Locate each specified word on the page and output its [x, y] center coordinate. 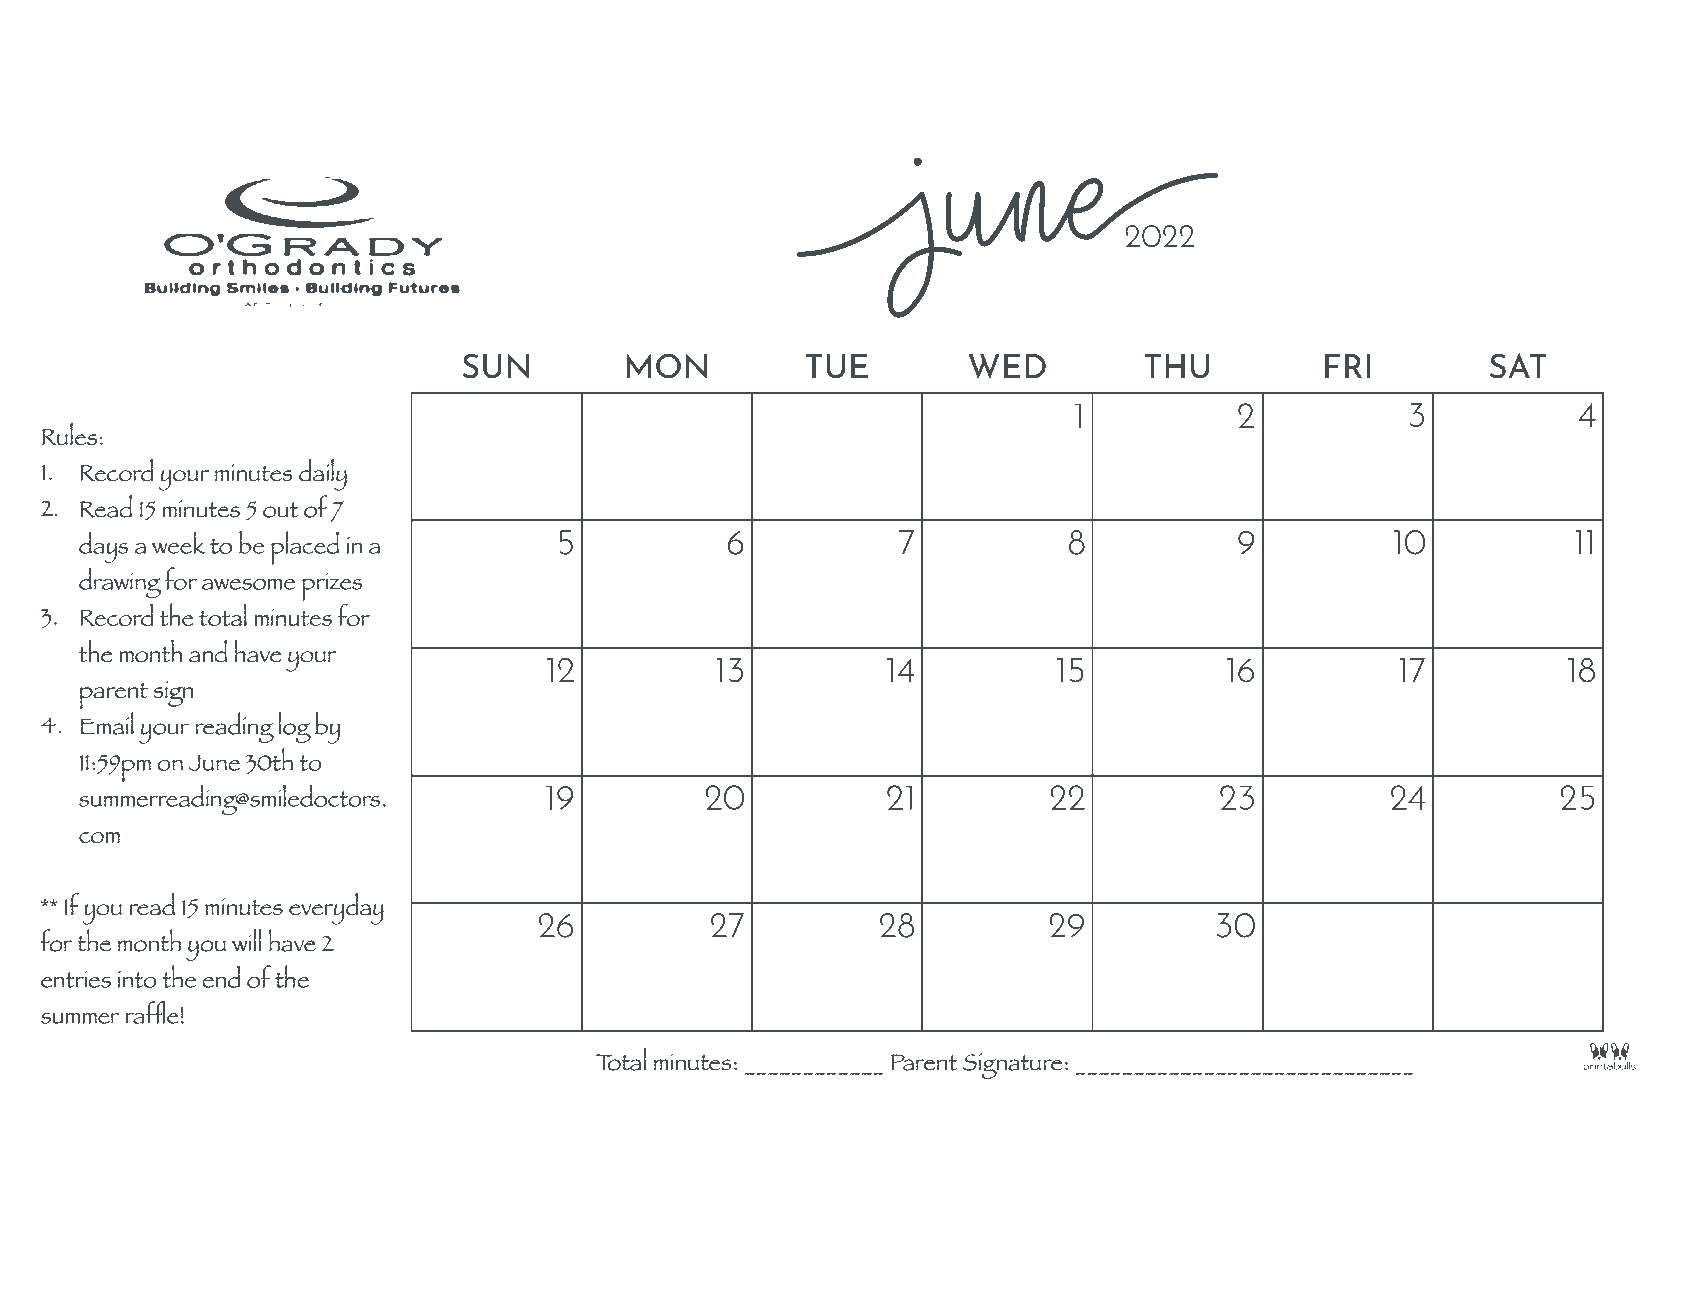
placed [305, 548]
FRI [1347, 366]
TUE [837, 366]
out [281, 510]
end [221, 976]
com [99, 837]
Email [107, 723]
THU [1176, 366]
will [246, 940]
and [208, 651]
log [294, 727]
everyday [336, 909]
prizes [332, 587]
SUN [496, 366]
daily [323, 475]
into [137, 979]
